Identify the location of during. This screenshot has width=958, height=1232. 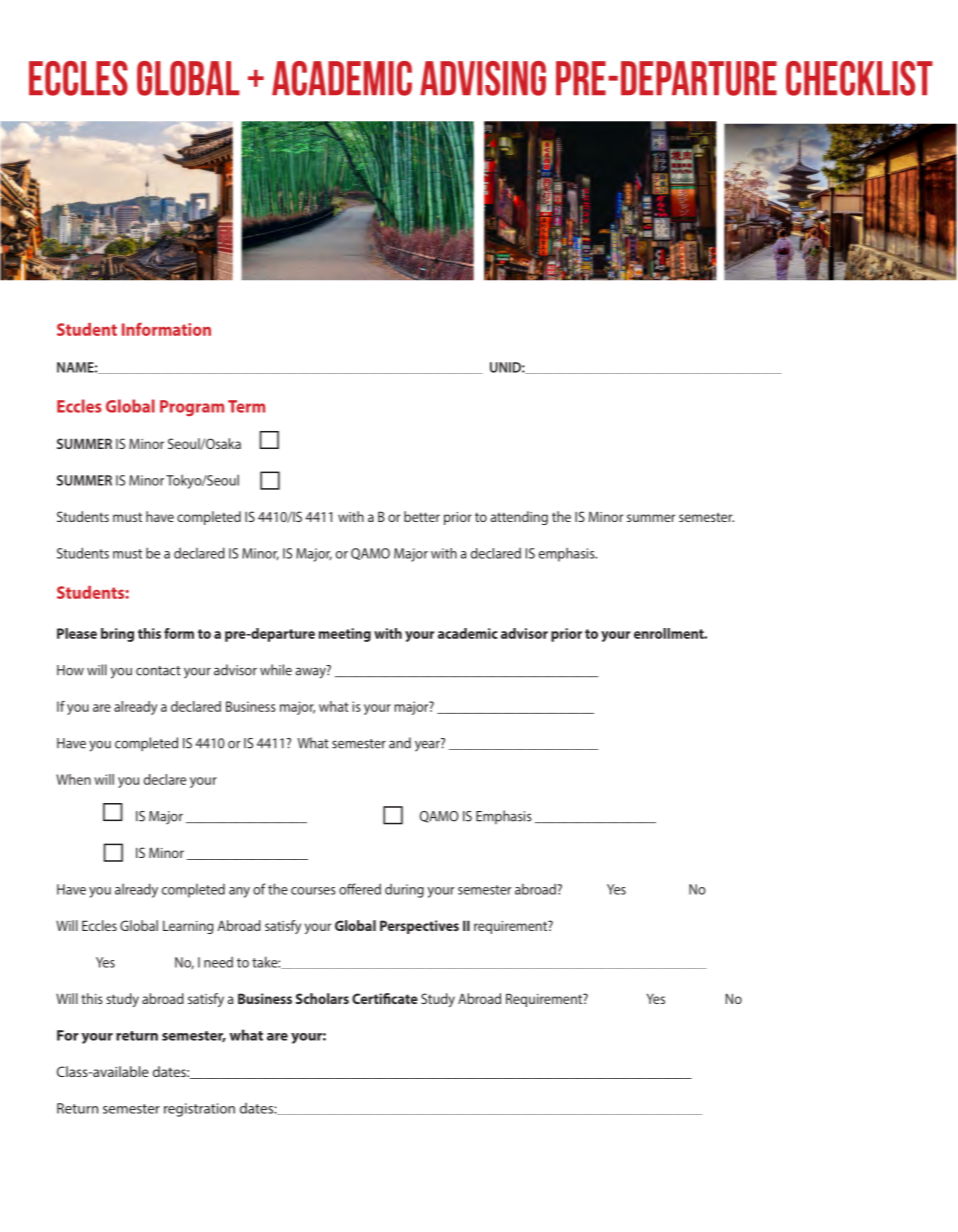
(404, 890).
